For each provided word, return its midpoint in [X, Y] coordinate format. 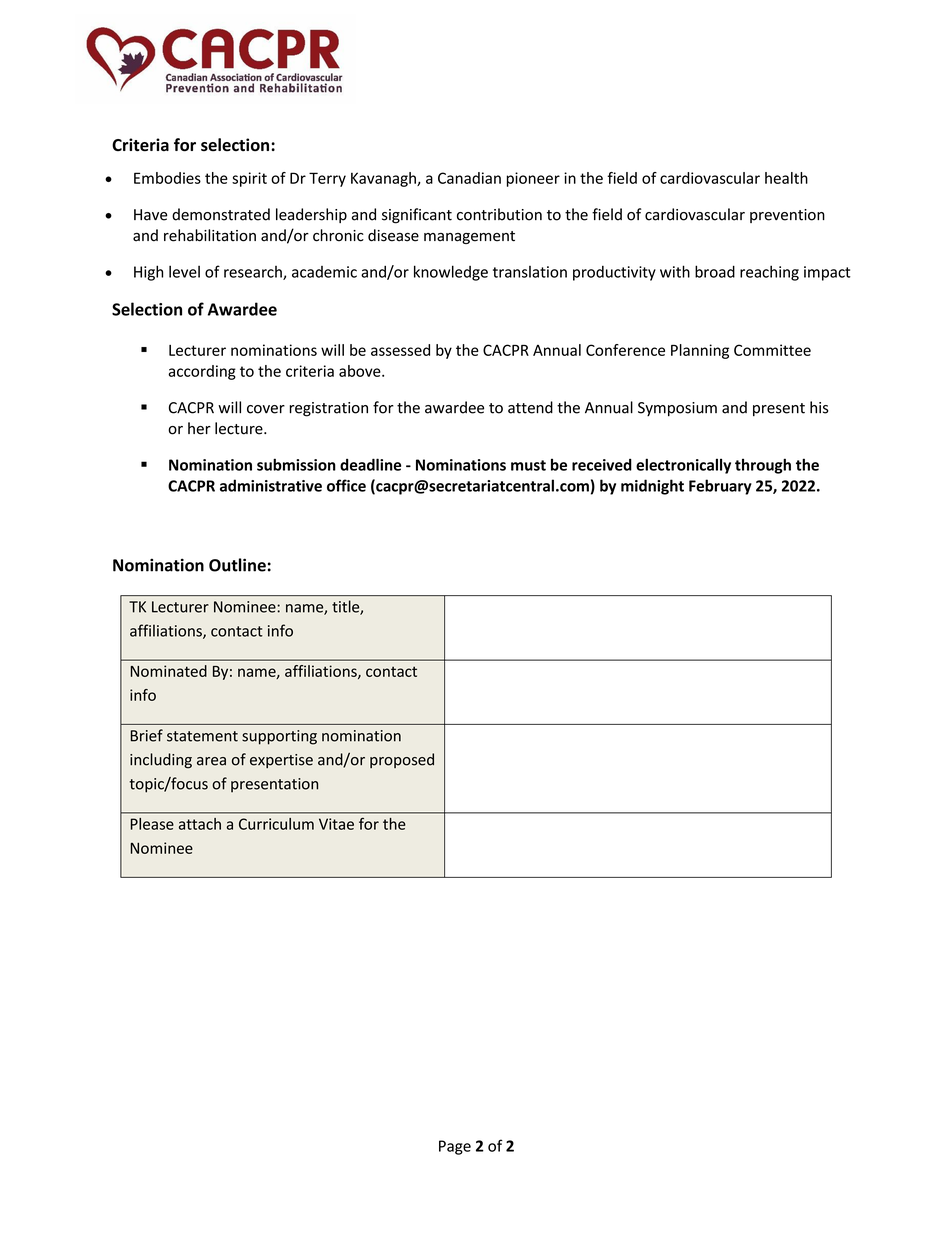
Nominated [169, 671]
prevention [787, 216]
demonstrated [221, 214]
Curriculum [276, 824]
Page [455, 1147]
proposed [402, 760]
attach [200, 824]
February [720, 487]
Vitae [336, 824]
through [763, 466]
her [199, 428]
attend [530, 407]
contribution [499, 214]
